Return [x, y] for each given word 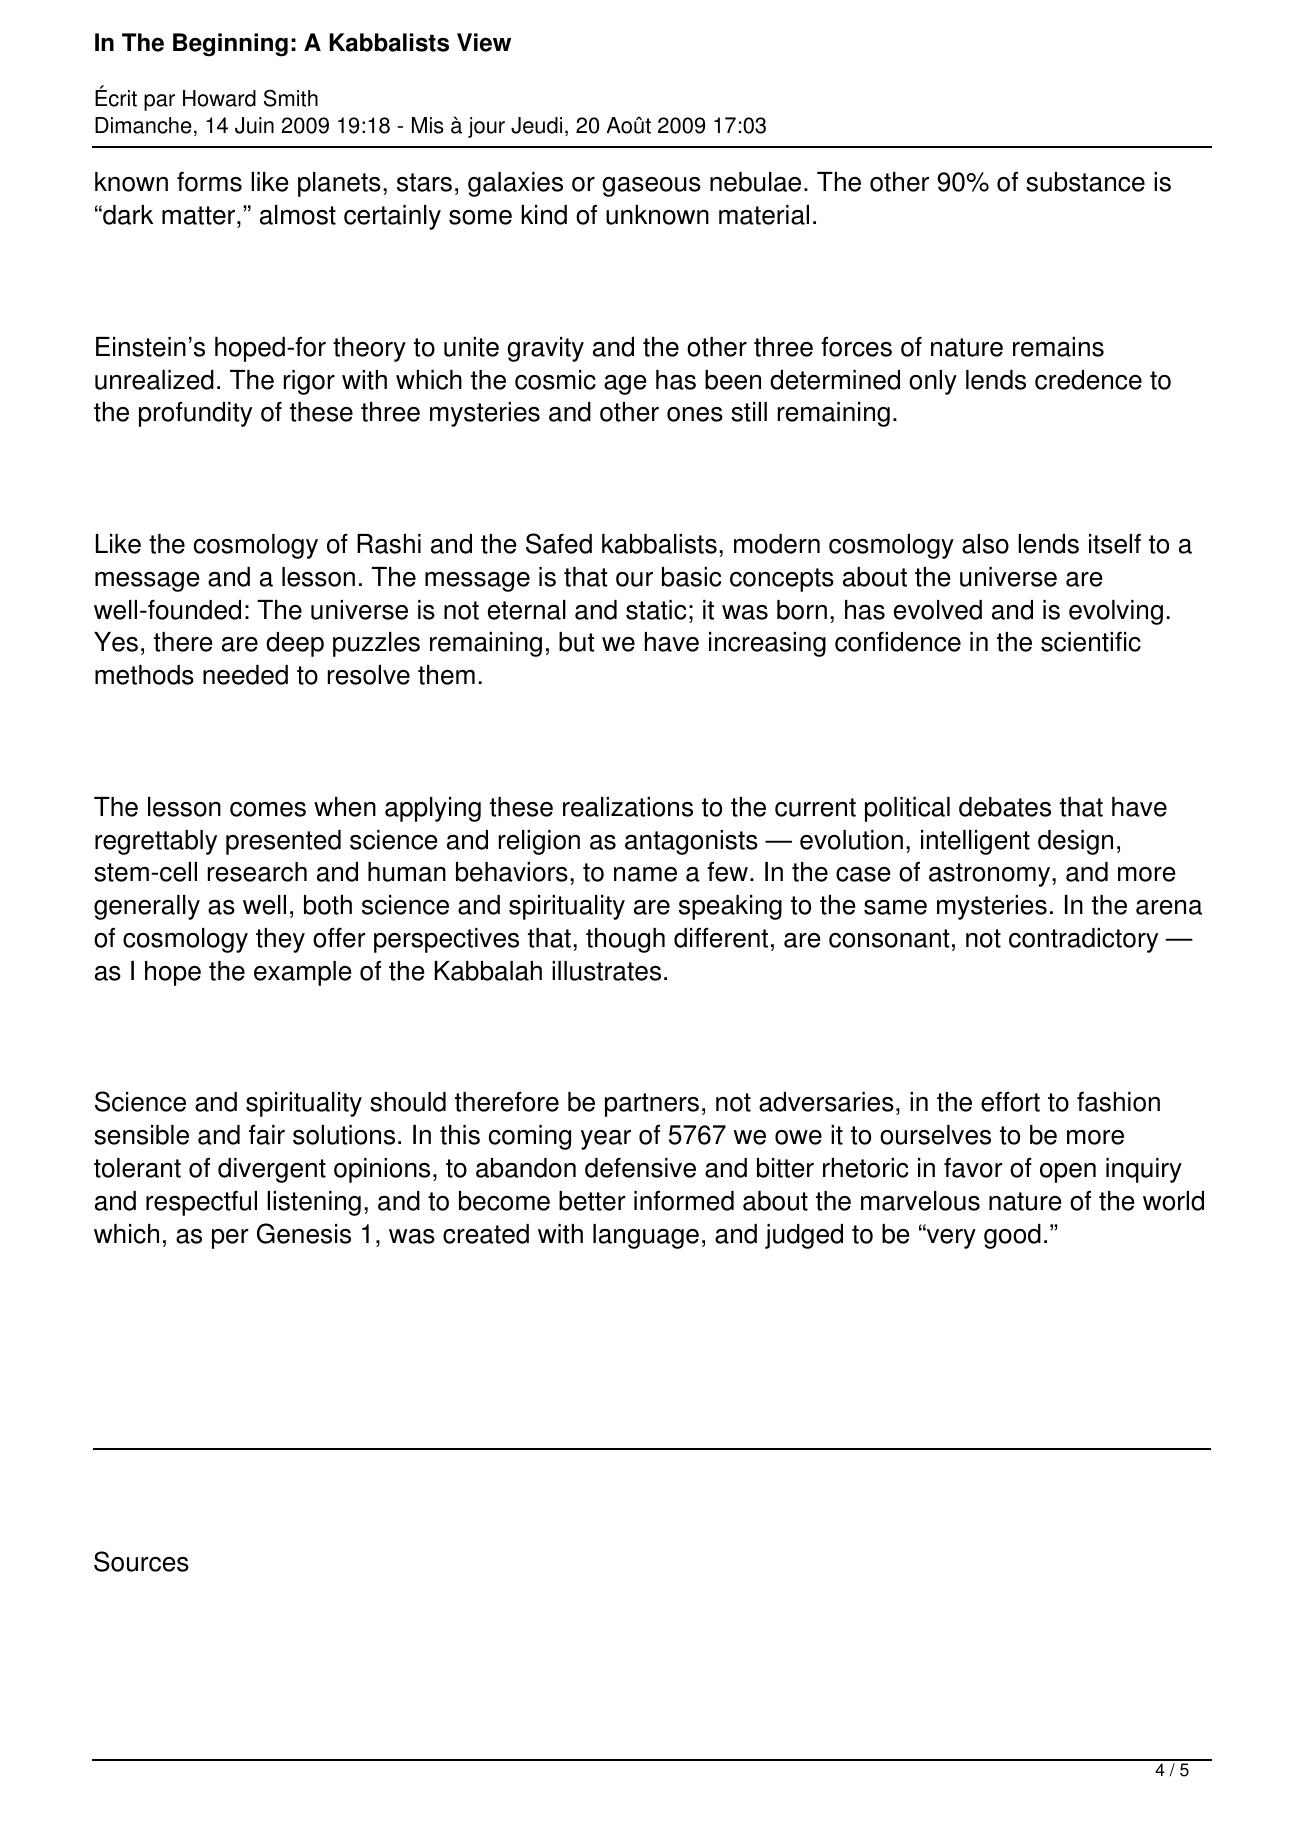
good [1012, 1236]
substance [1085, 182]
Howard [219, 98]
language [646, 1236]
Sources [141, 1561]
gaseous [651, 187]
